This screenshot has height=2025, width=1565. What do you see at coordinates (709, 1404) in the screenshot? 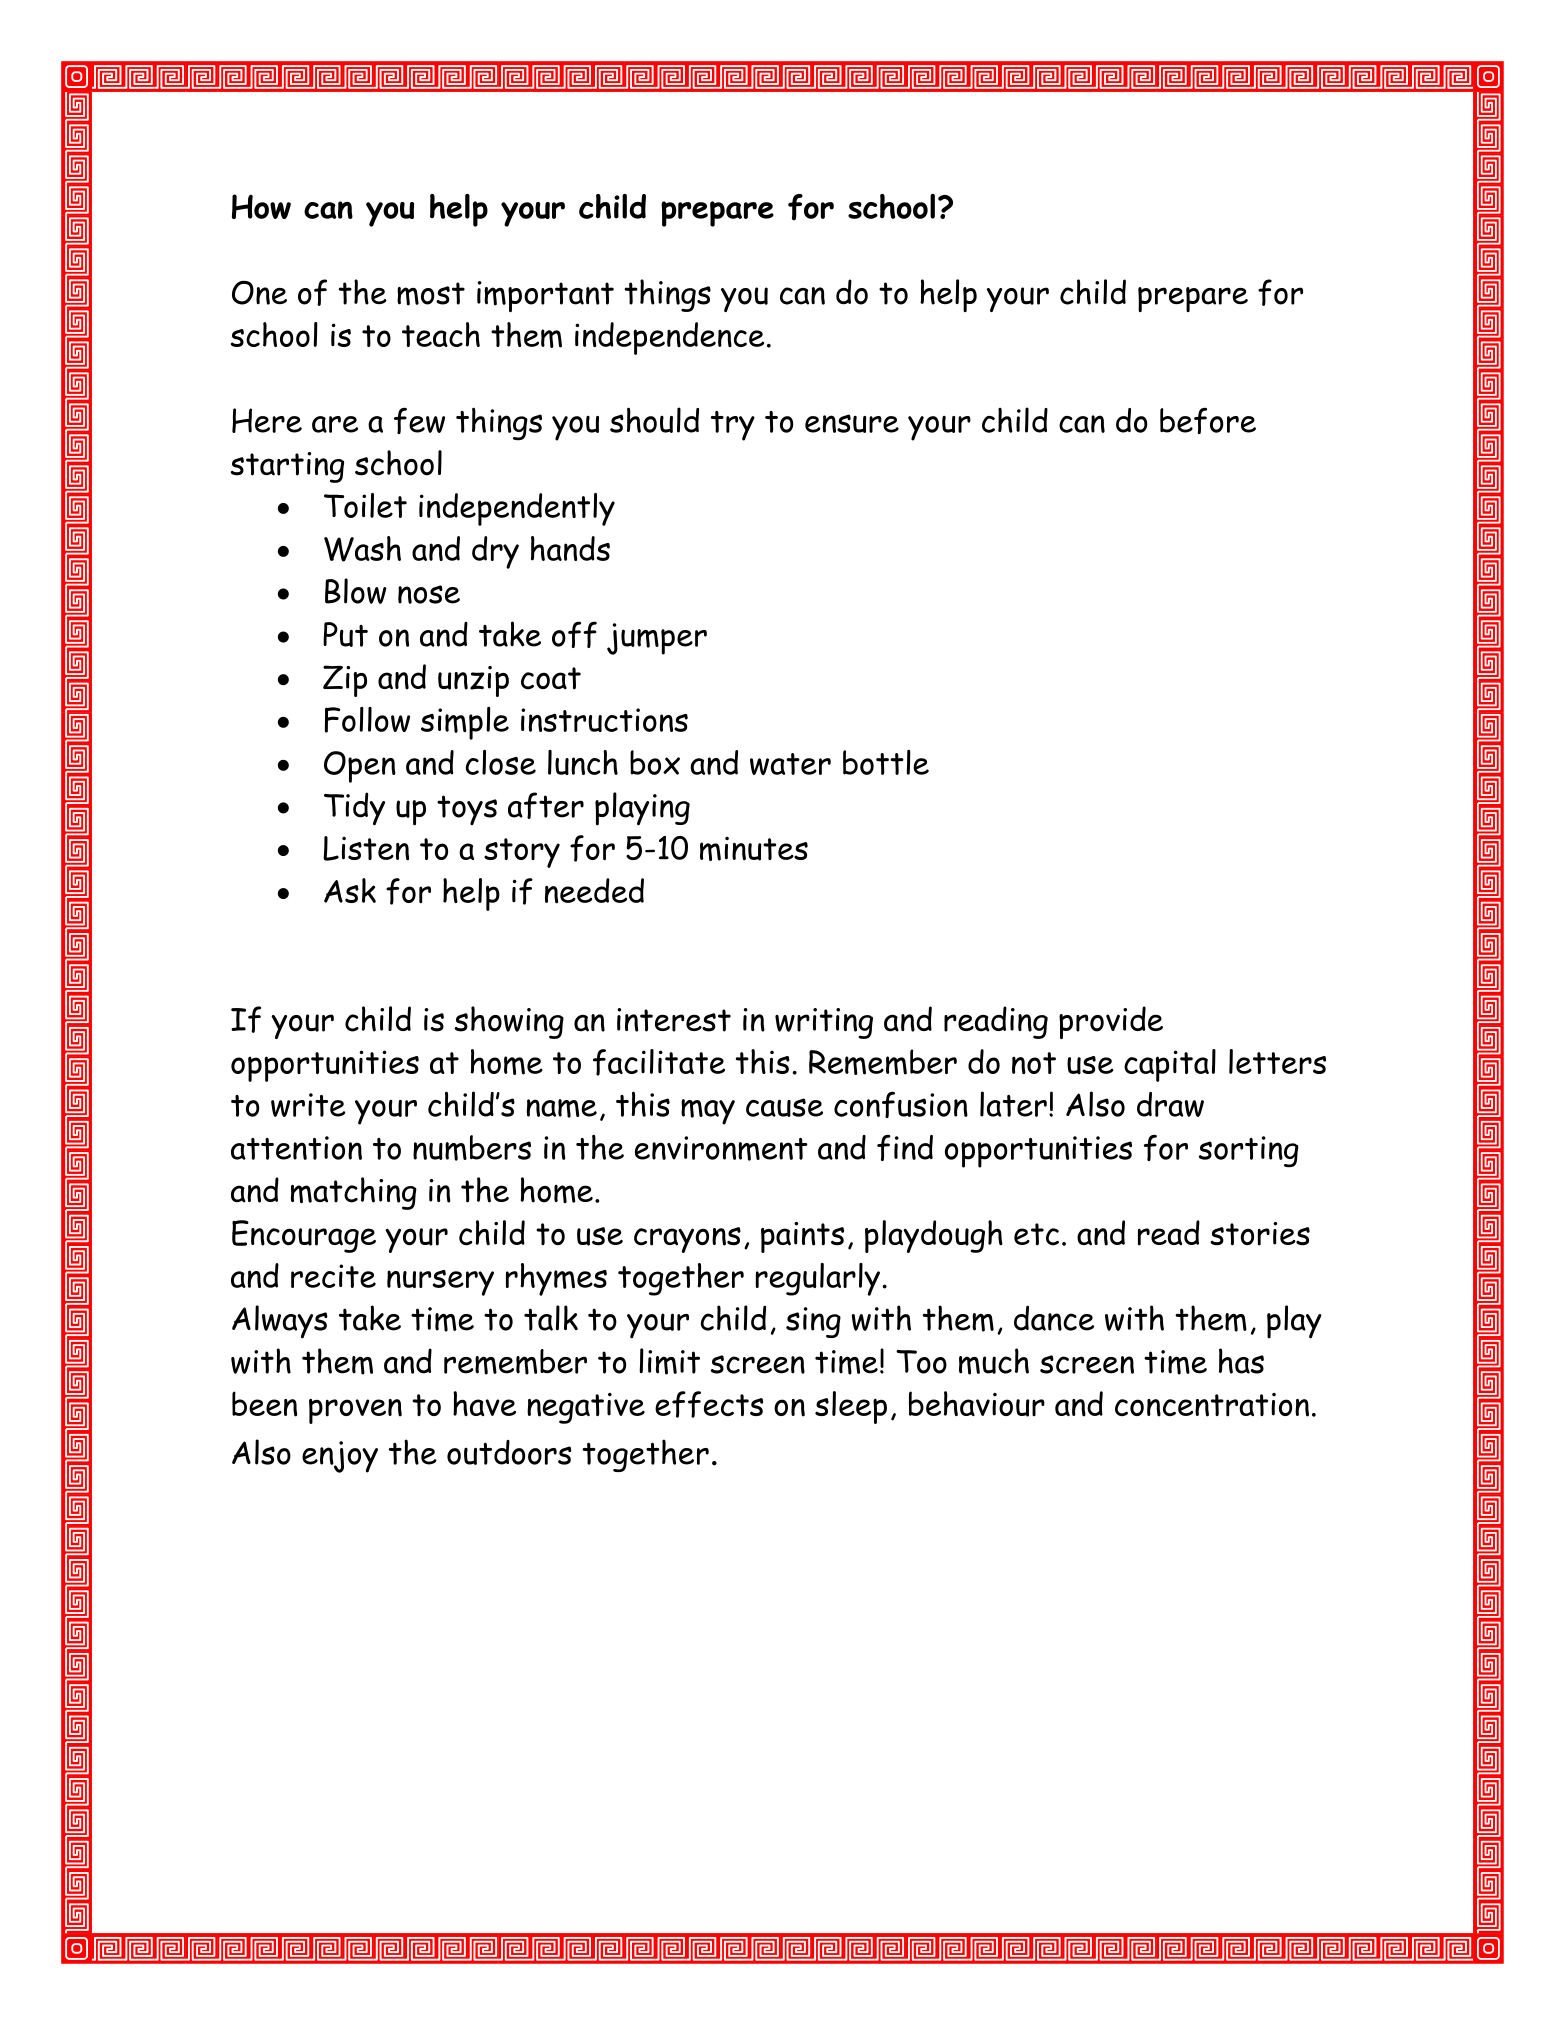
I see `effects` at bounding box center [709, 1404].
